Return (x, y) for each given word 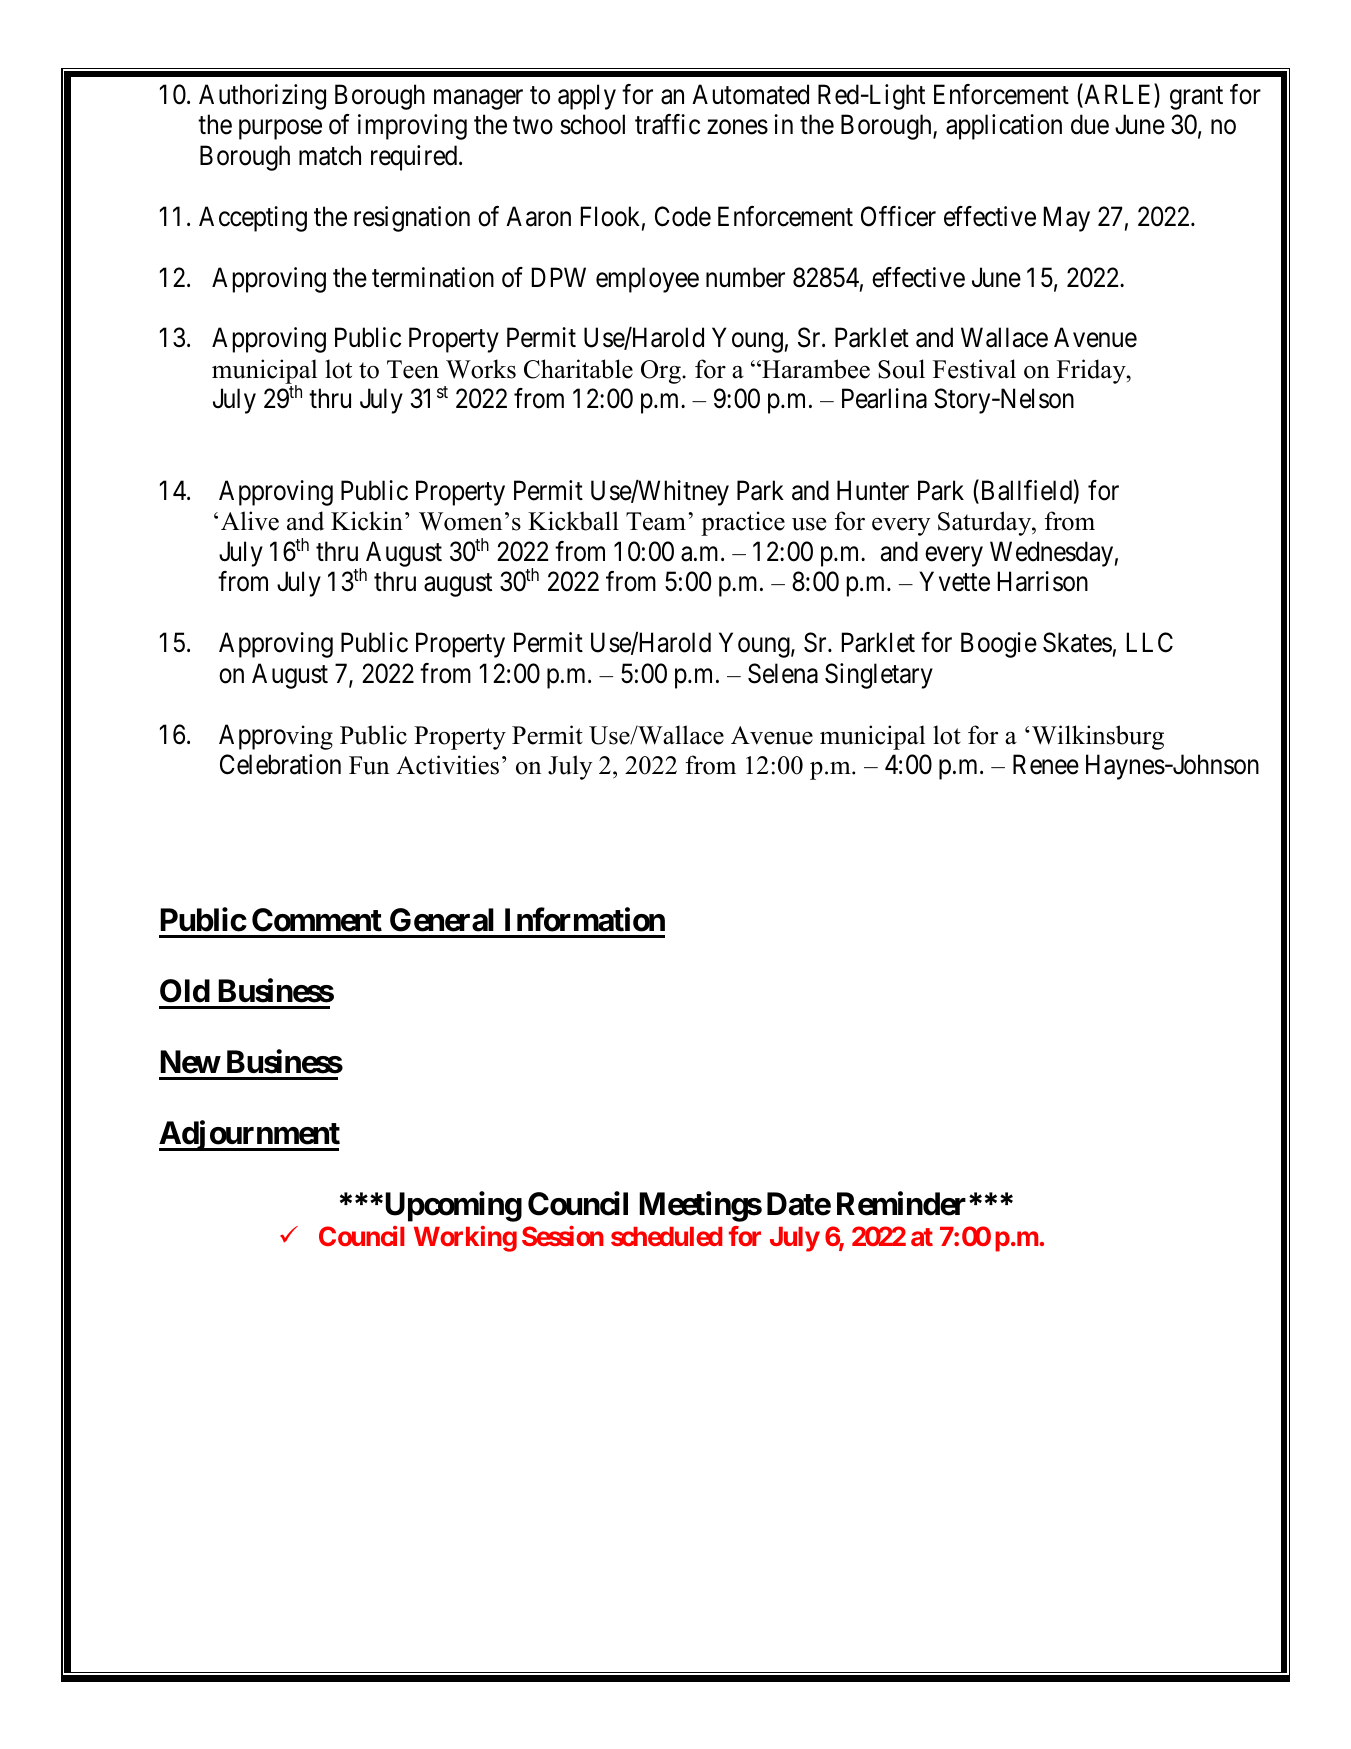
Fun (369, 765)
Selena (783, 673)
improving (412, 127)
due (1090, 124)
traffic (667, 124)
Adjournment (249, 1136)
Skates (1077, 642)
